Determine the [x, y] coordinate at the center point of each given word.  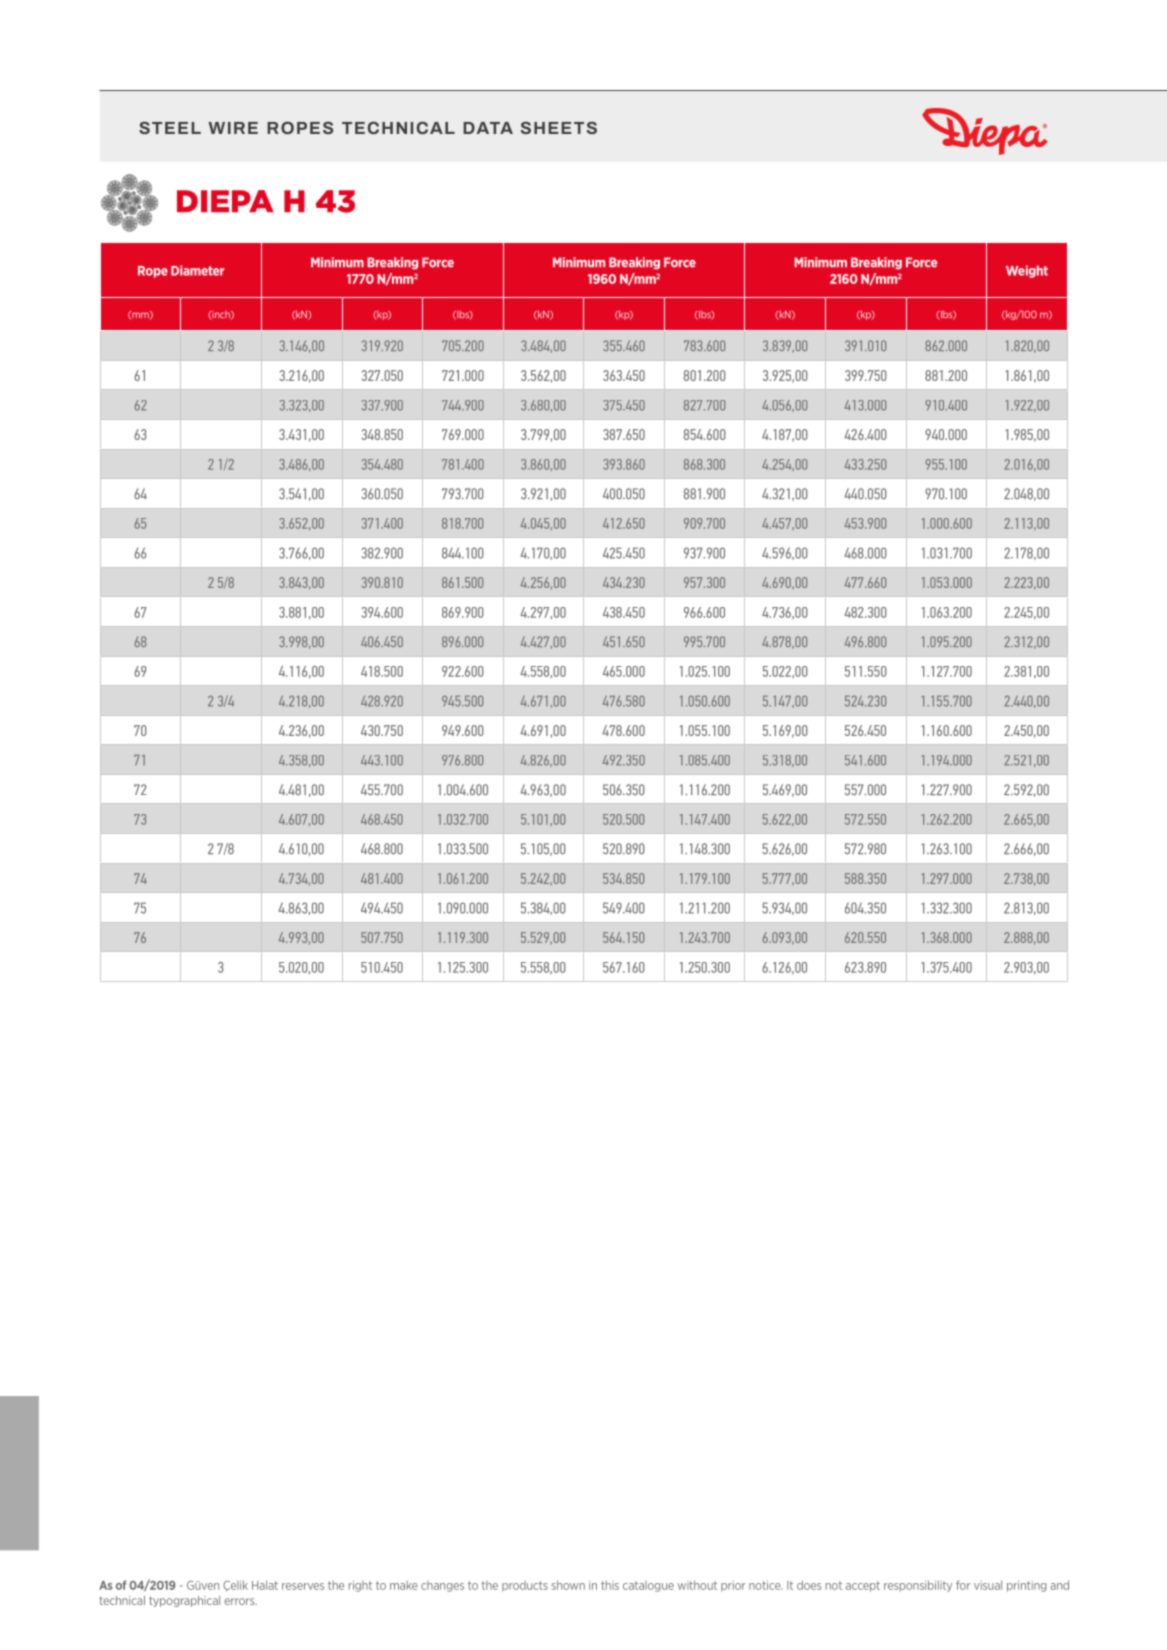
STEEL [170, 127]
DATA [488, 128]
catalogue [648, 1586]
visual [988, 1585]
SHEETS [559, 128]
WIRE [233, 128]
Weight [1027, 271]
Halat [265, 1585]
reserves [303, 1586]
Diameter [197, 270]
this [610, 1585]
